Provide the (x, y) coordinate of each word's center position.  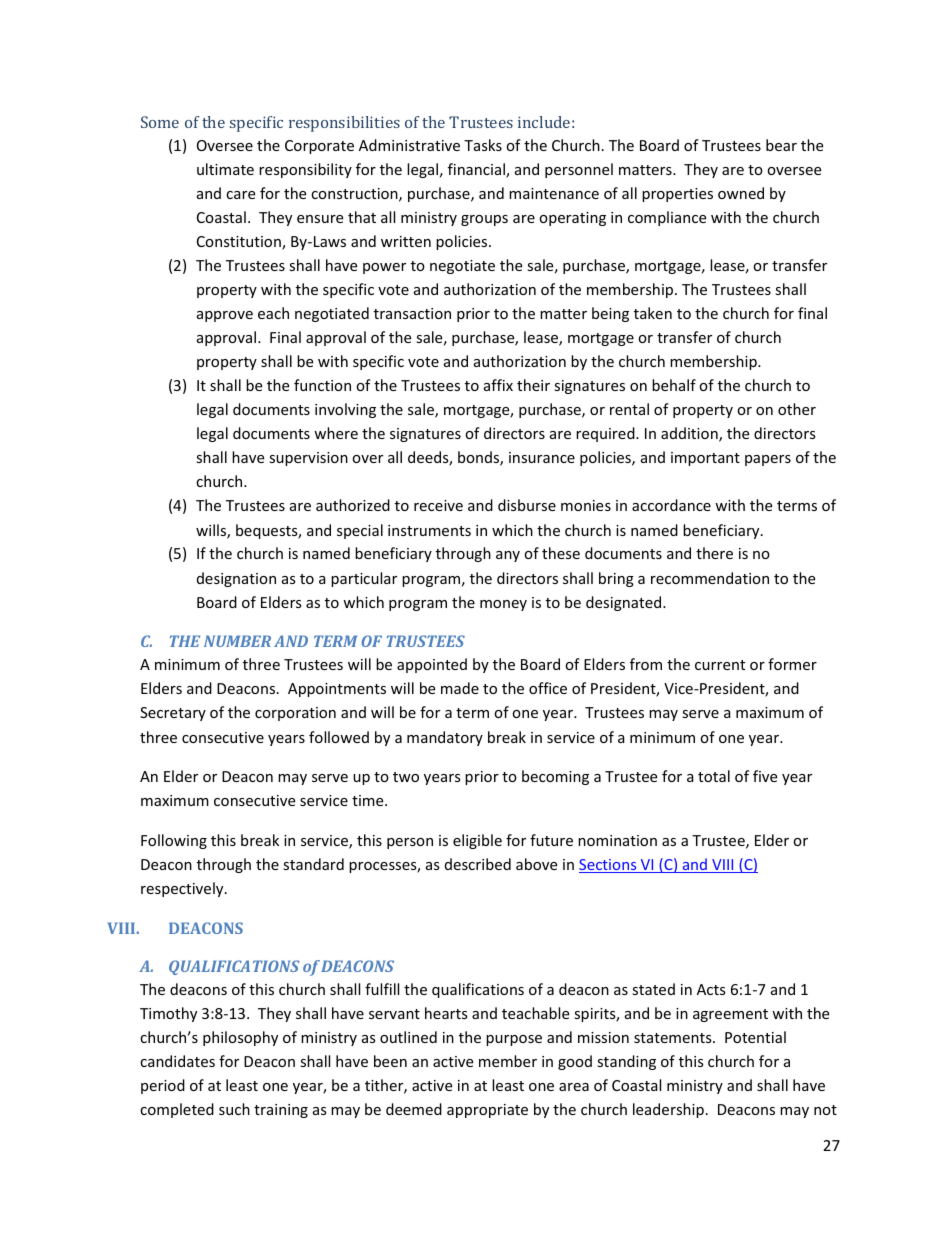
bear (781, 145)
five (765, 776)
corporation (295, 714)
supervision (308, 459)
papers (768, 460)
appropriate (487, 1111)
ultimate (225, 169)
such (234, 1109)
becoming (555, 777)
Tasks (483, 145)
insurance (542, 457)
